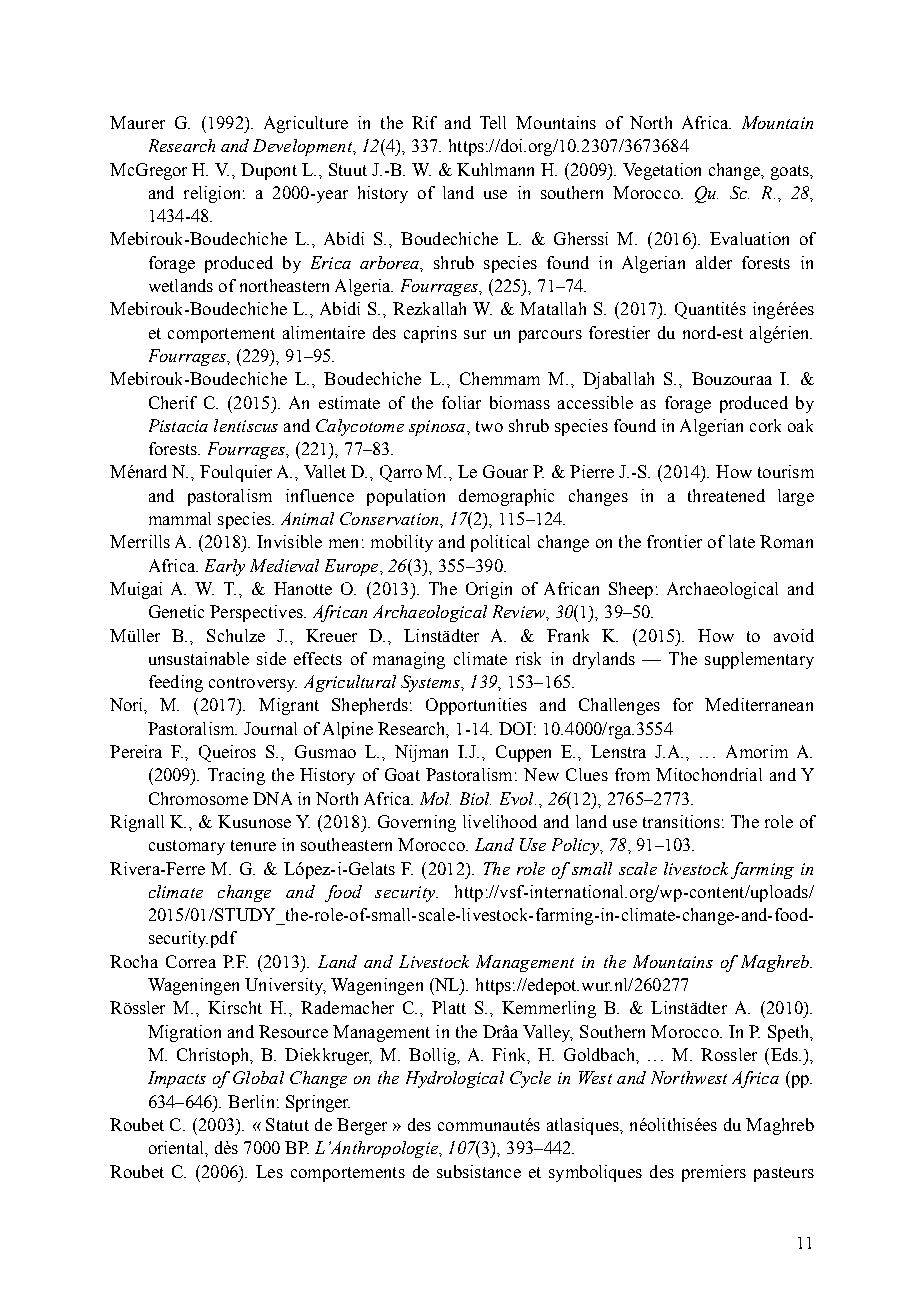 The width and height of the screenshot is (924, 1308). Describe the element at coordinates (225, 567) in the screenshot. I see `Early` at that location.
